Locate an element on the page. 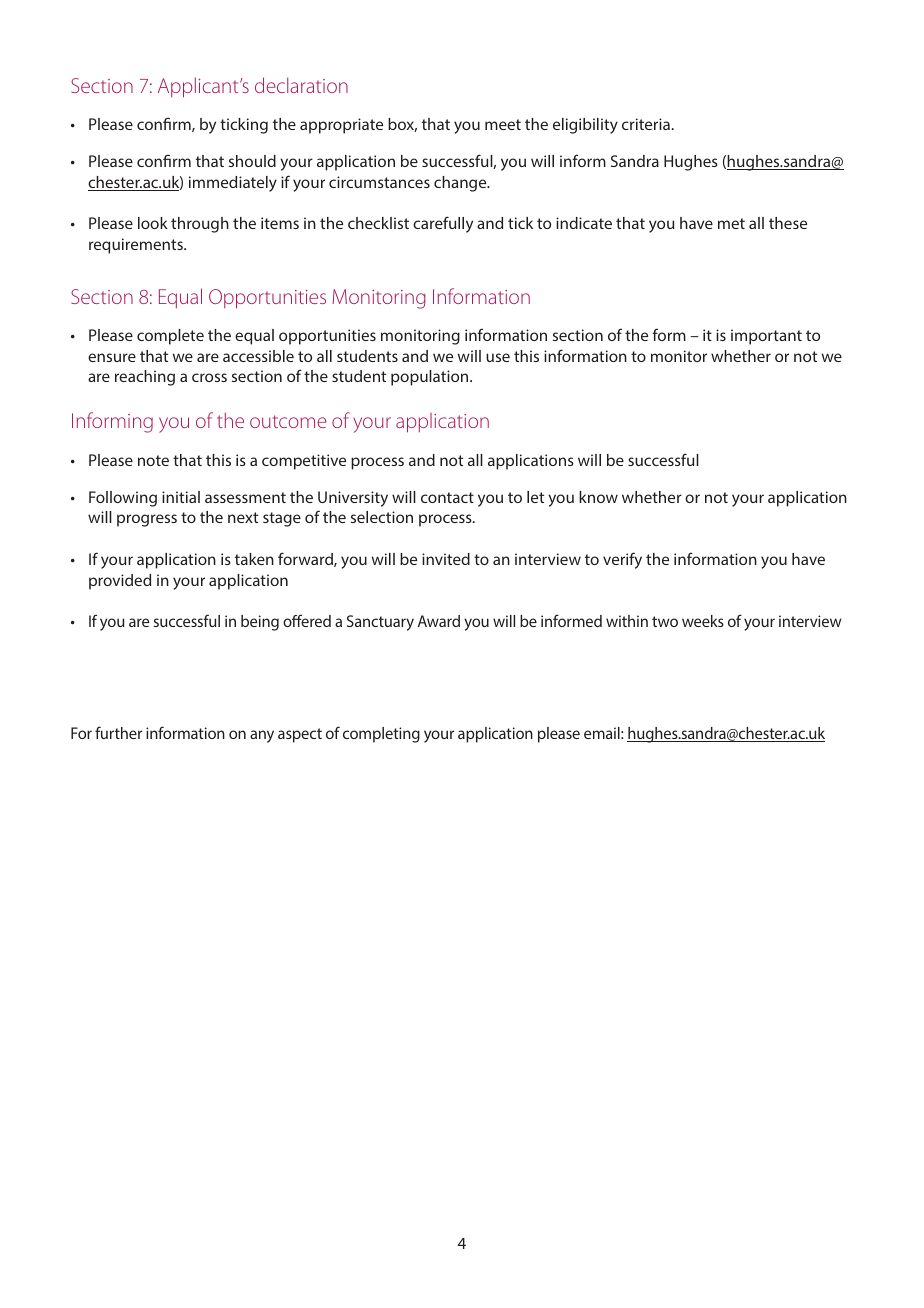 This document has width=924, height=1308. any is located at coordinates (262, 736).
